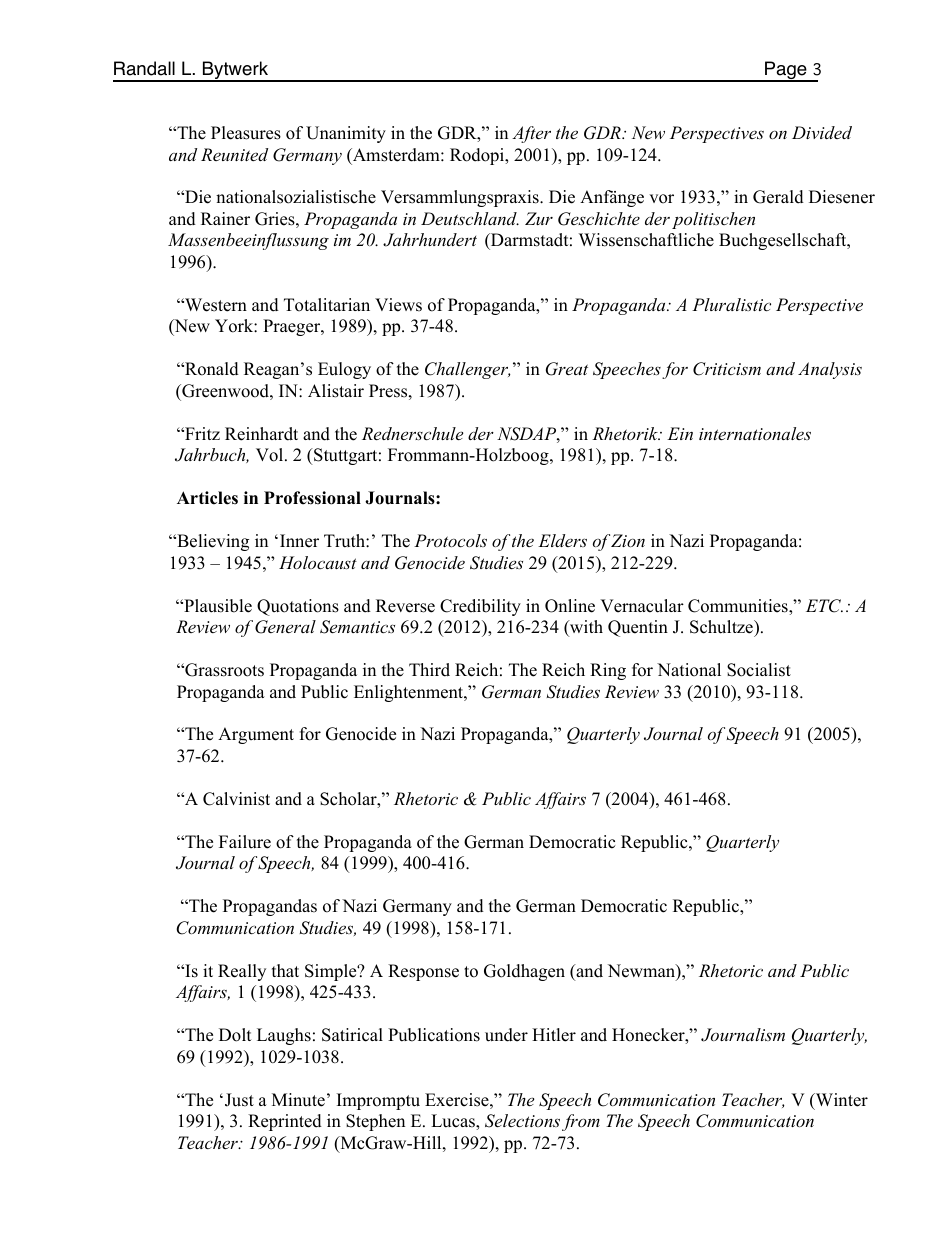 The image size is (952, 1233). What do you see at coordinates (327, 305) in the page?
I see `Totalitarian` at bounding box center [327, 305].
